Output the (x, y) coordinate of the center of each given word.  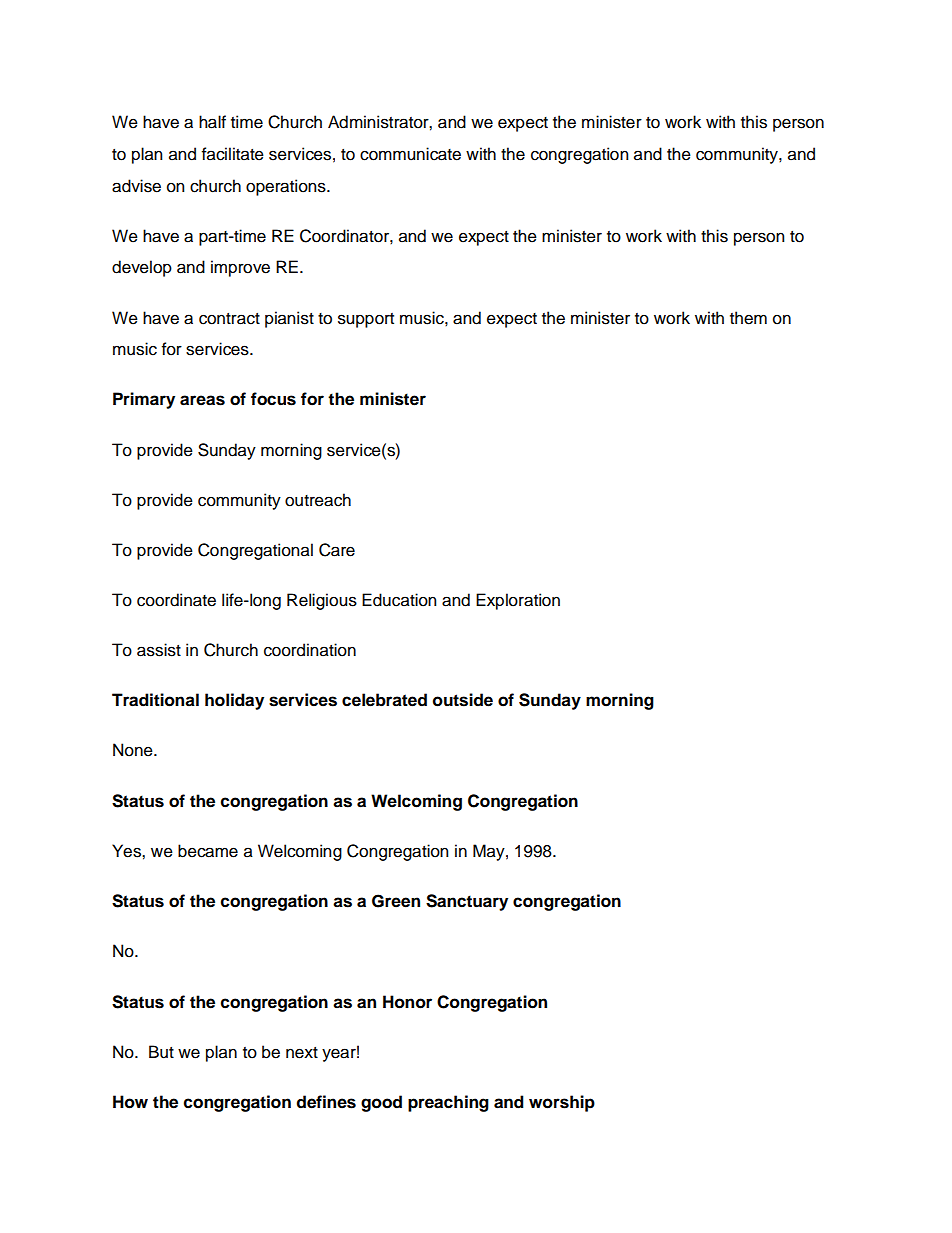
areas (202, 400)
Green (396, 901)
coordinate (176, 600)
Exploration (518, 601)
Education (399, 600)
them (748, 318)
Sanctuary (467, 902)
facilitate (233, 154)
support (366, 320)
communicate (410, 154)
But (161, 1052)
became (208, 851)
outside (463, 700)
